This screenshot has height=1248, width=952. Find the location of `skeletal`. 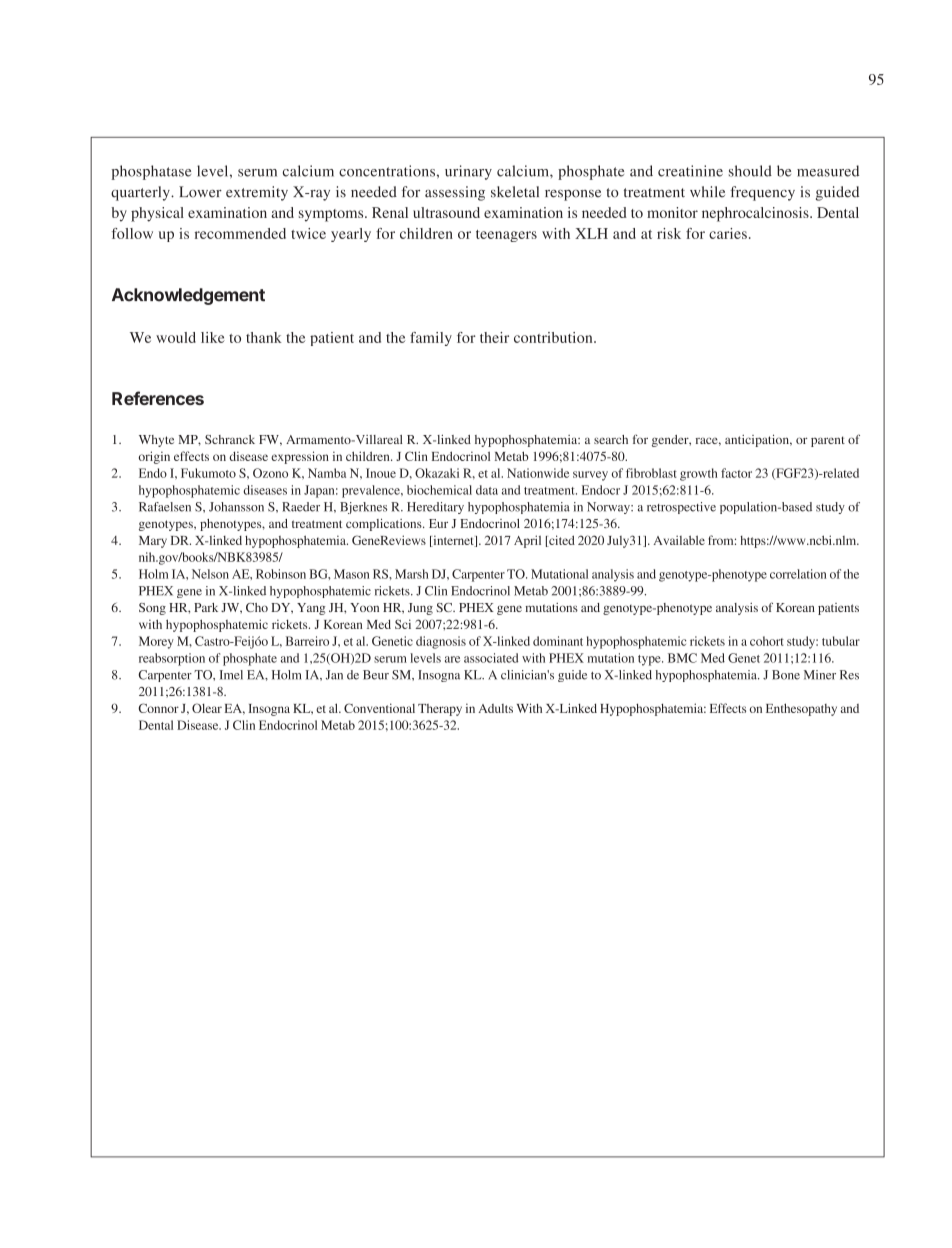

skeletal is located at coordinates (515, 192).
